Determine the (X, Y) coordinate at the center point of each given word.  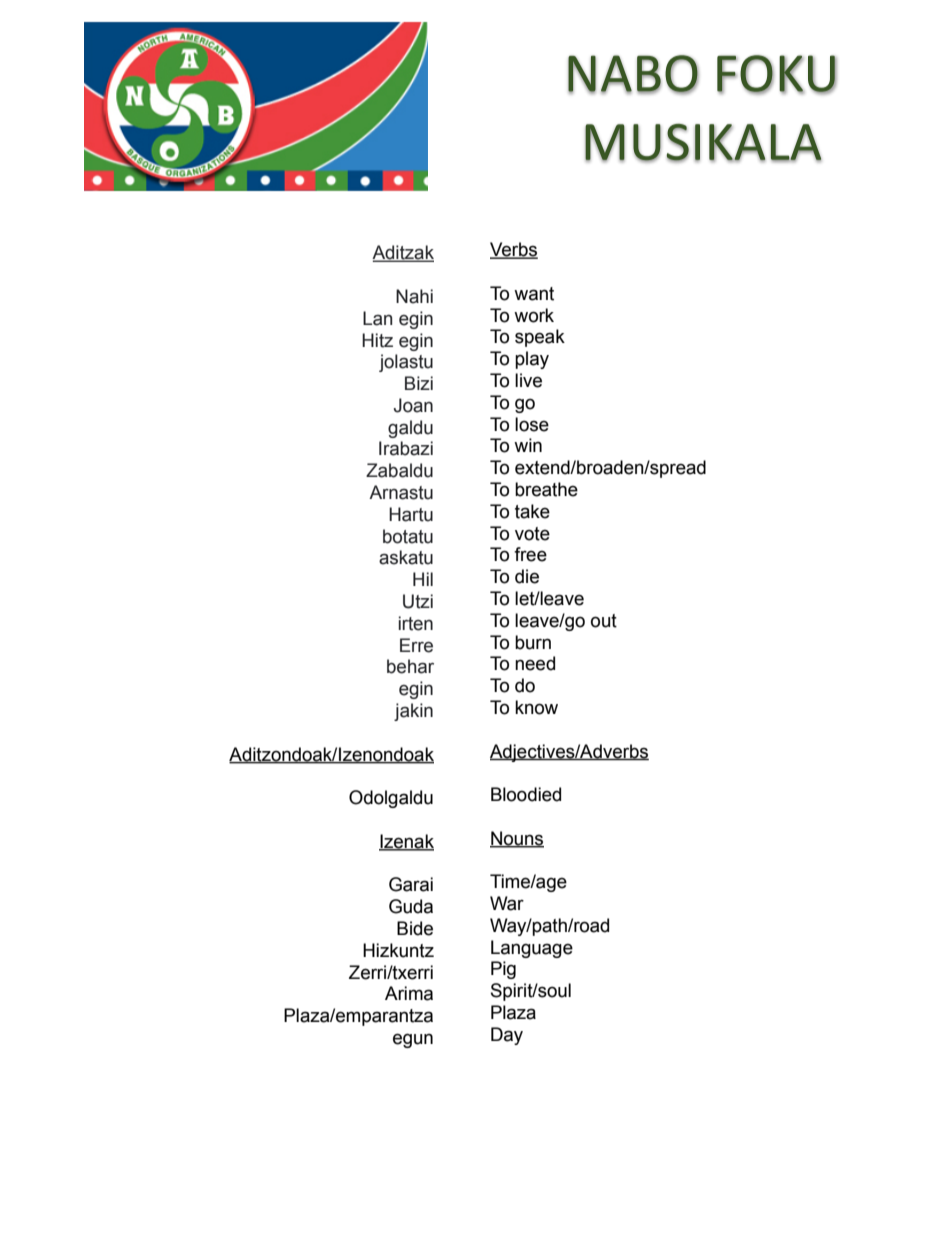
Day (507, 1036)
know (536, 707)
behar (410, 666)
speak (540, 338)
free (530, 554)
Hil (423, 579)
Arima (409, 993)
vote (532, 534)
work (534, 315)
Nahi (414, 296)
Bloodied (526, 794)
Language (532, 949)
